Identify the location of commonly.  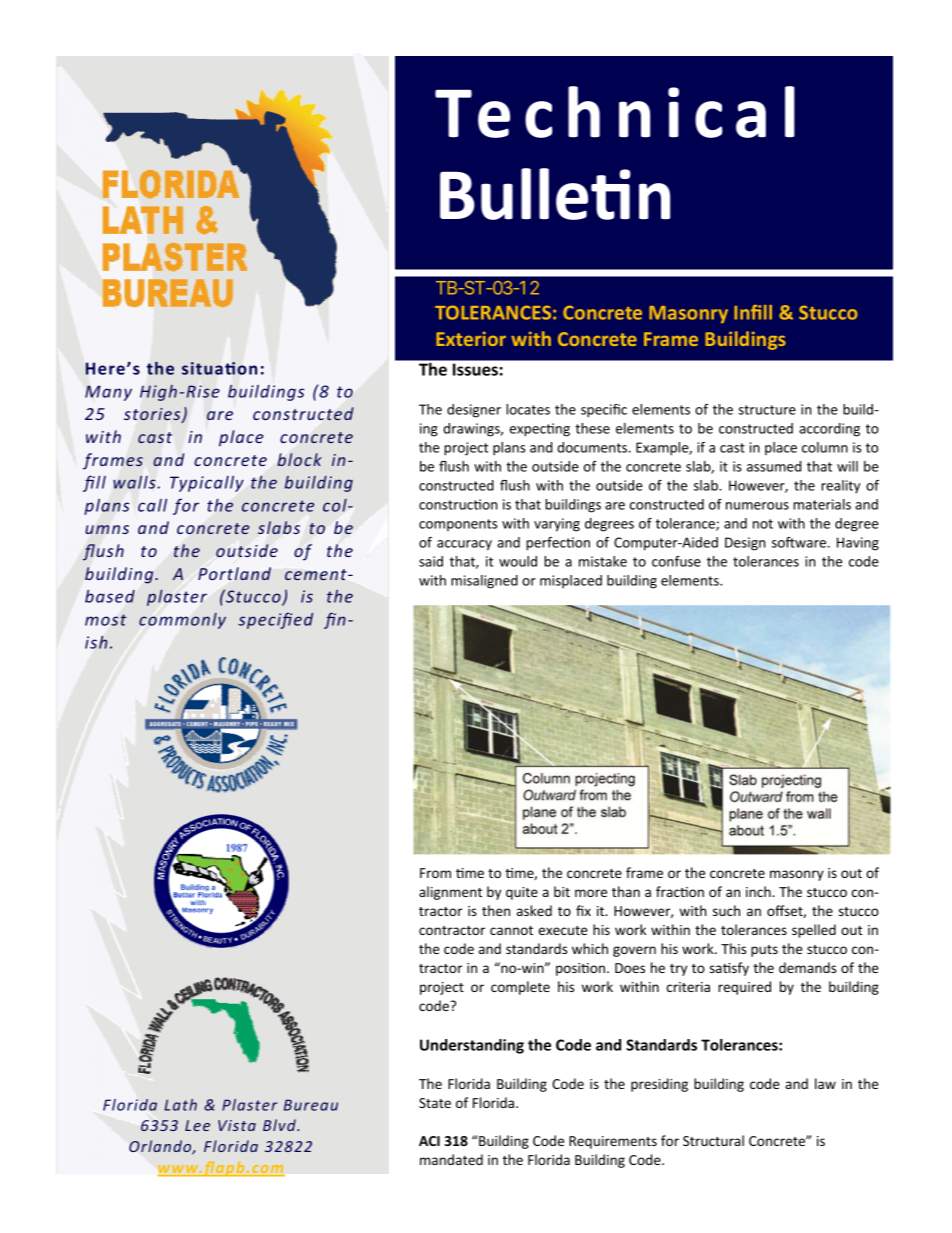
(182, 621).
